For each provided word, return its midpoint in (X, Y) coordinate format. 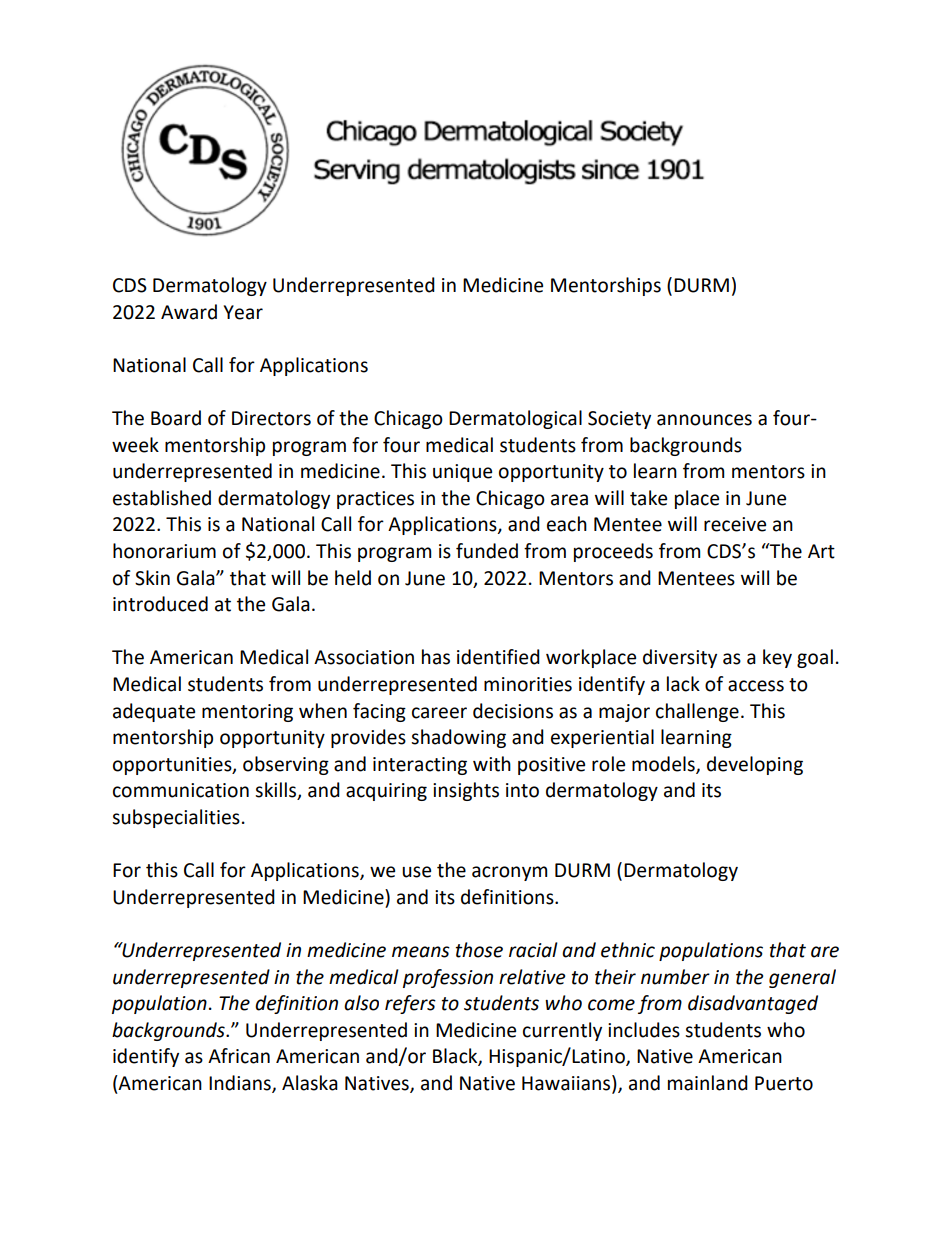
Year (243, 312)
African (239, 1056)
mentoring (247, 713)
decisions (513, 711)
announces (704, 420)
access (756, 686)
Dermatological (515, 419)
